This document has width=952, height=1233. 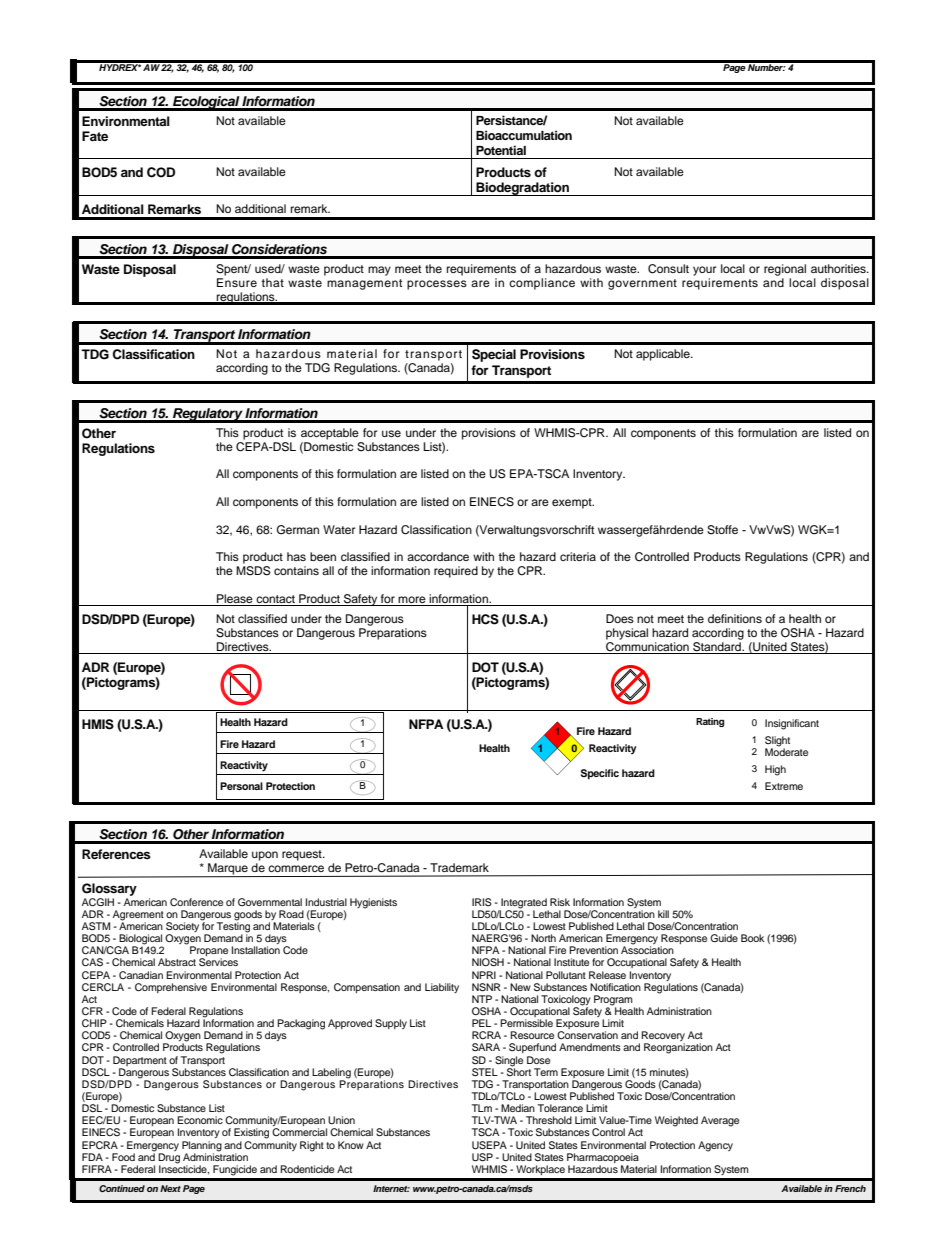 I want to click on Special, so click(x=494, y=355).
